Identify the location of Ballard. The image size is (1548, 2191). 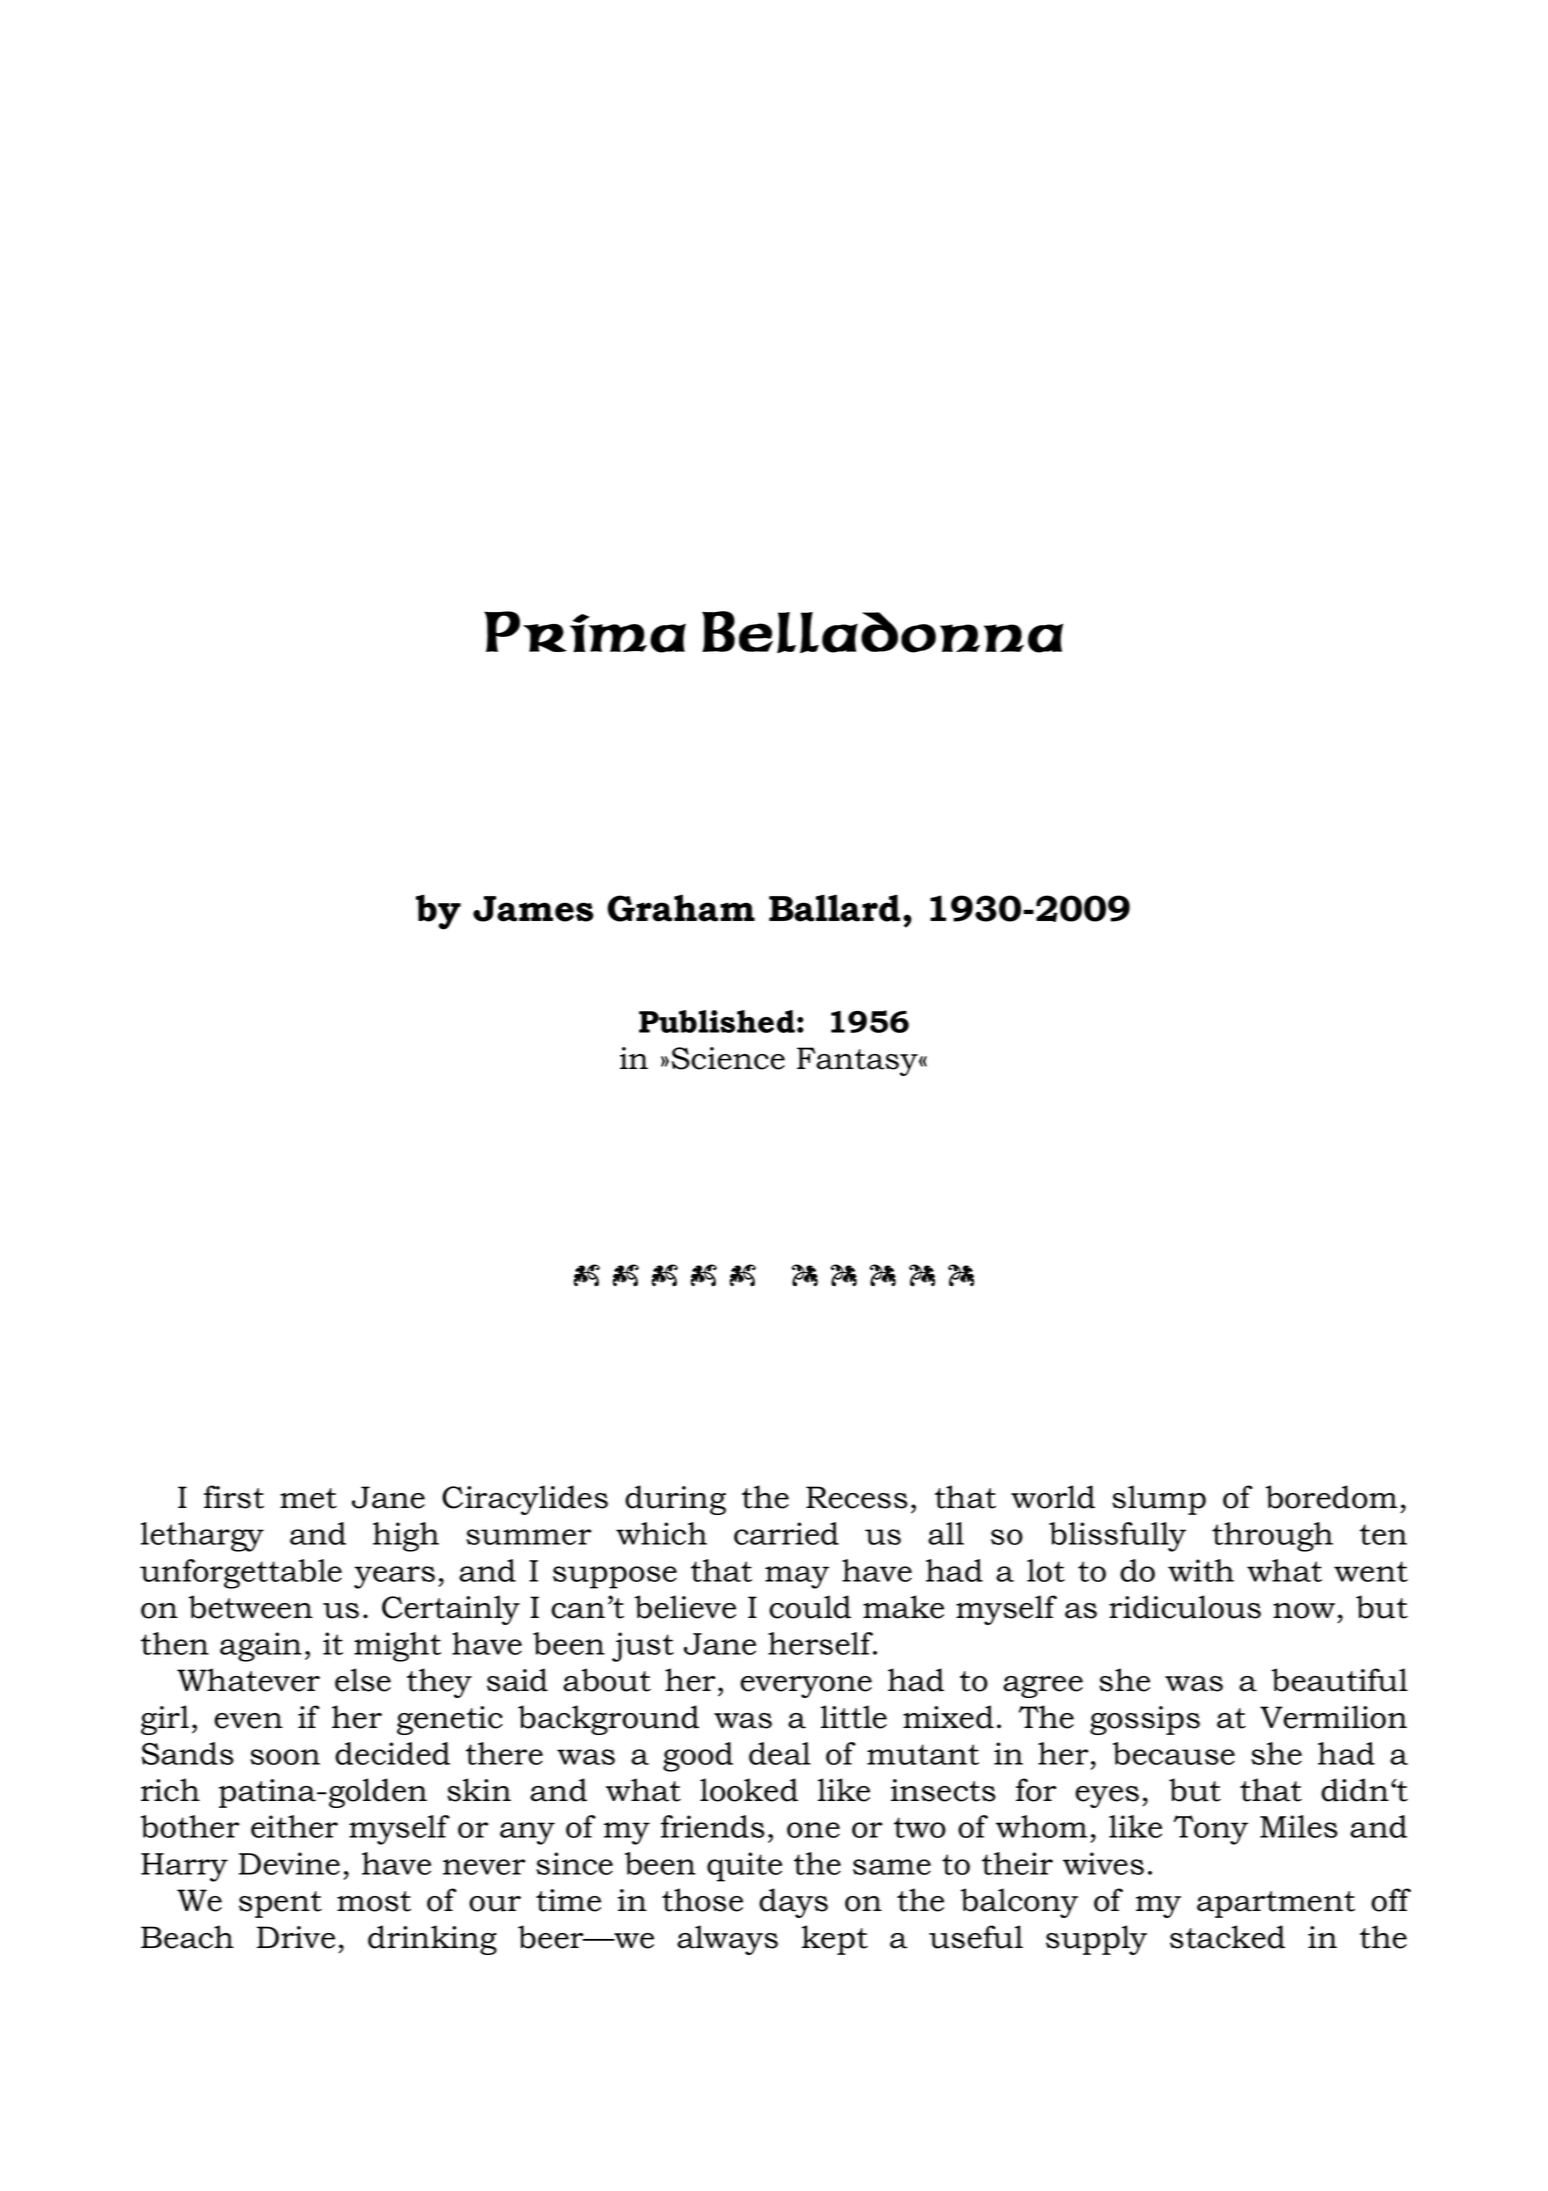
(834, 908).
